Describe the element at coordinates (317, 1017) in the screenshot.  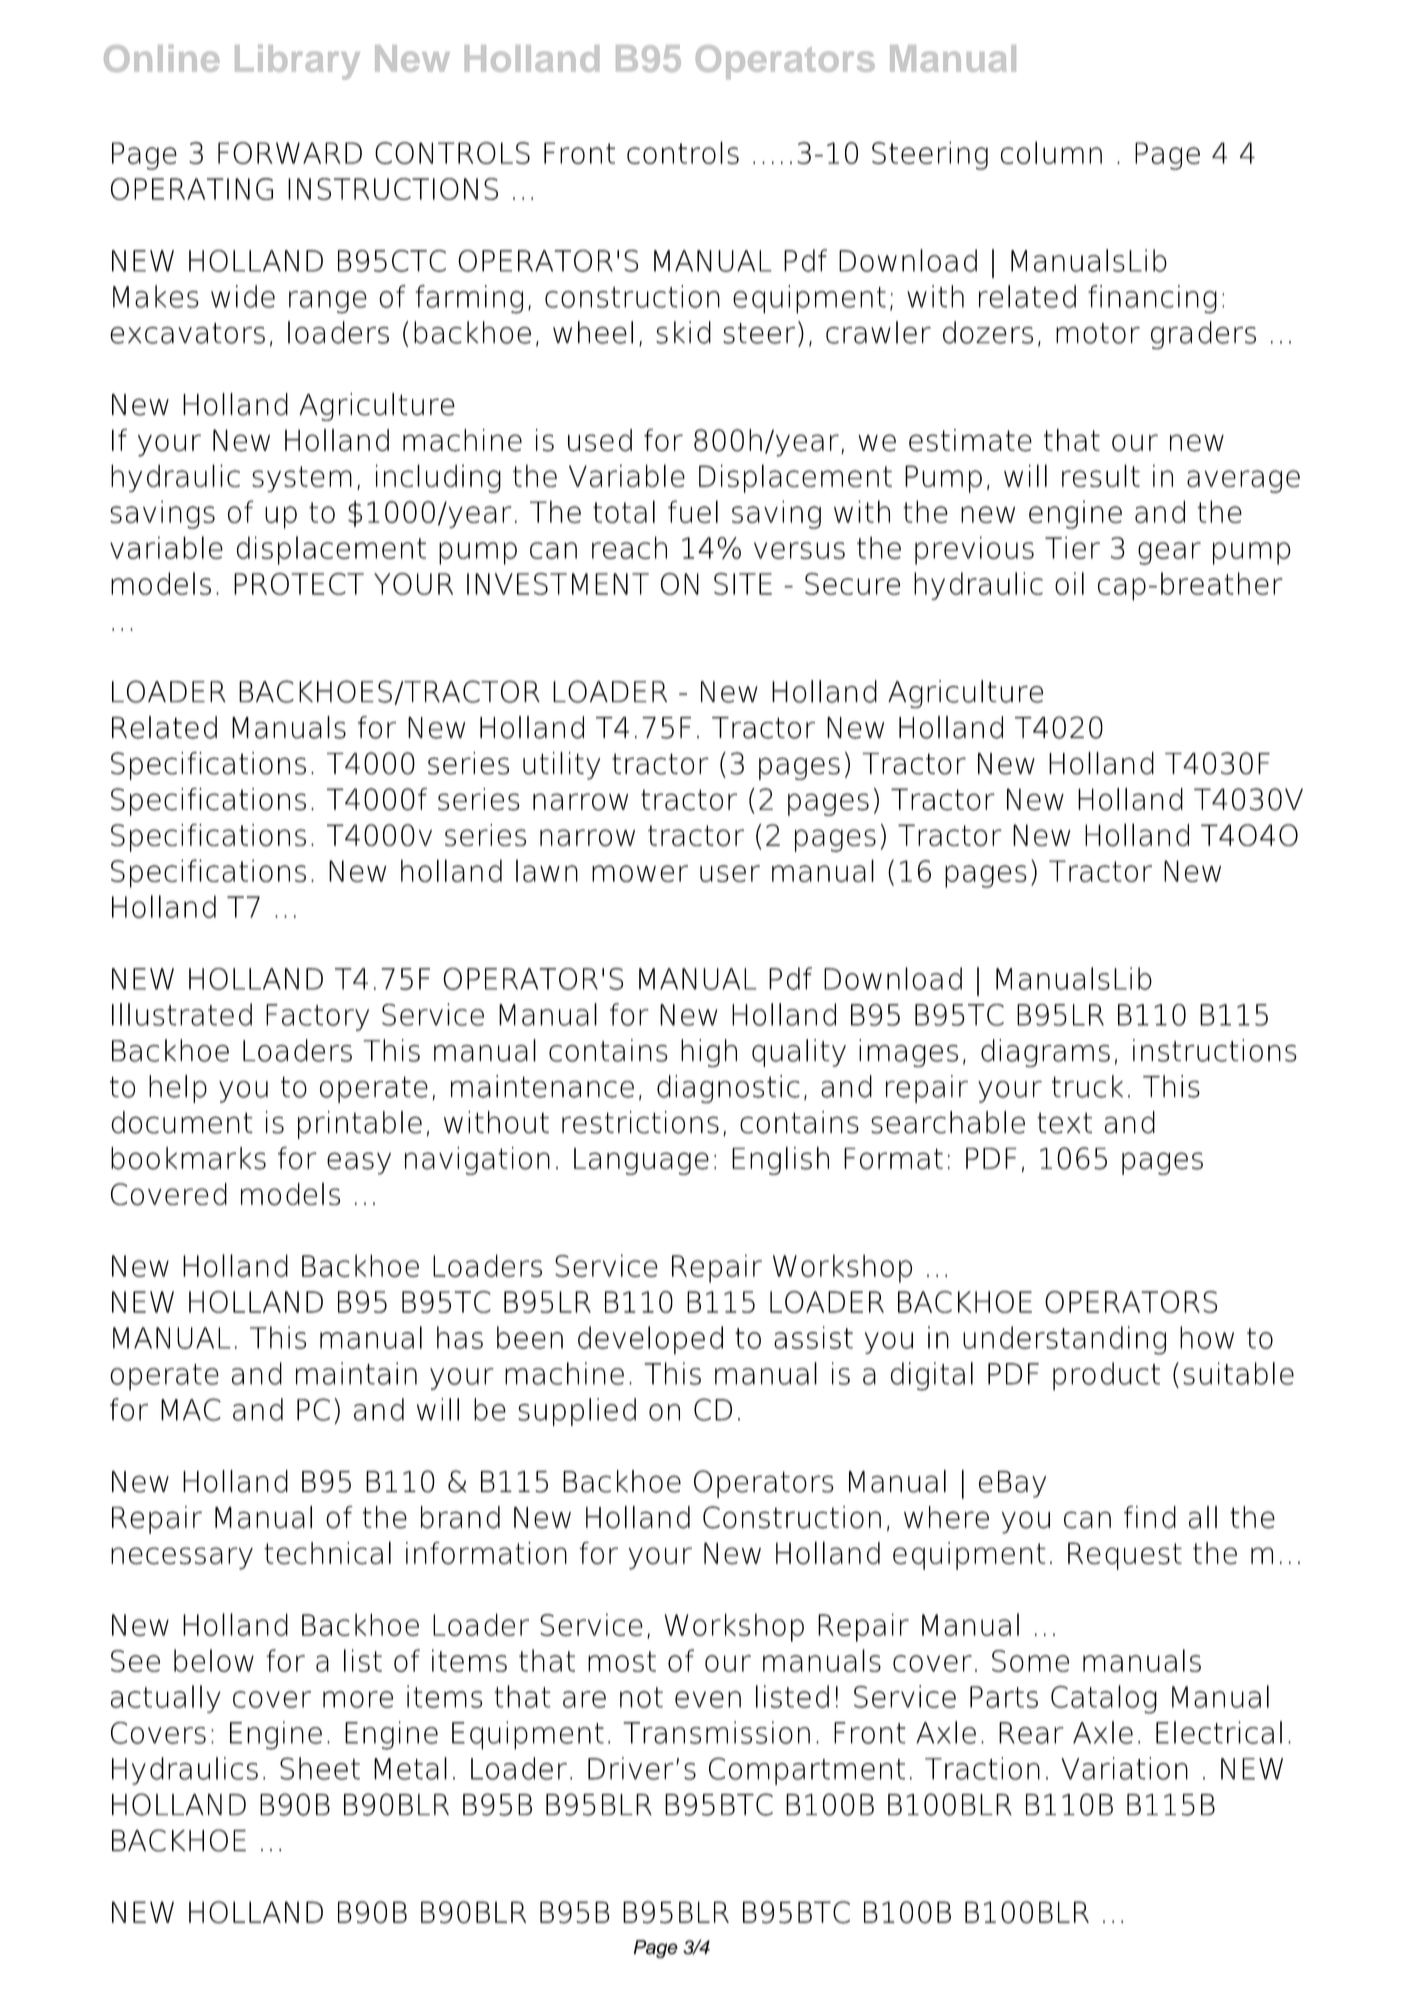
I see `Factory` at that location.
